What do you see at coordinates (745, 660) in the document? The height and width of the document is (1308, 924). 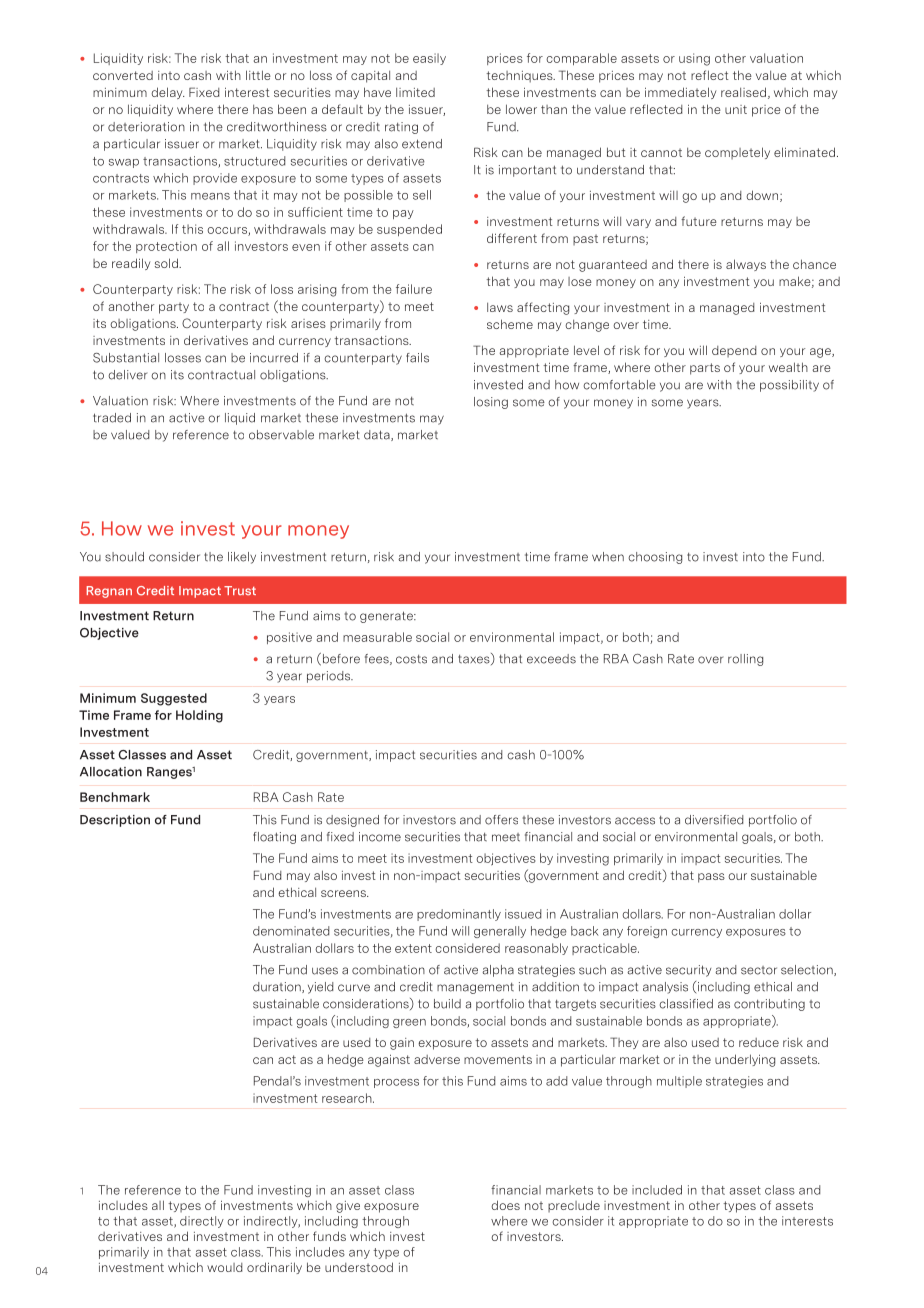 I see `rolling` at bounding box center [745, 660].
